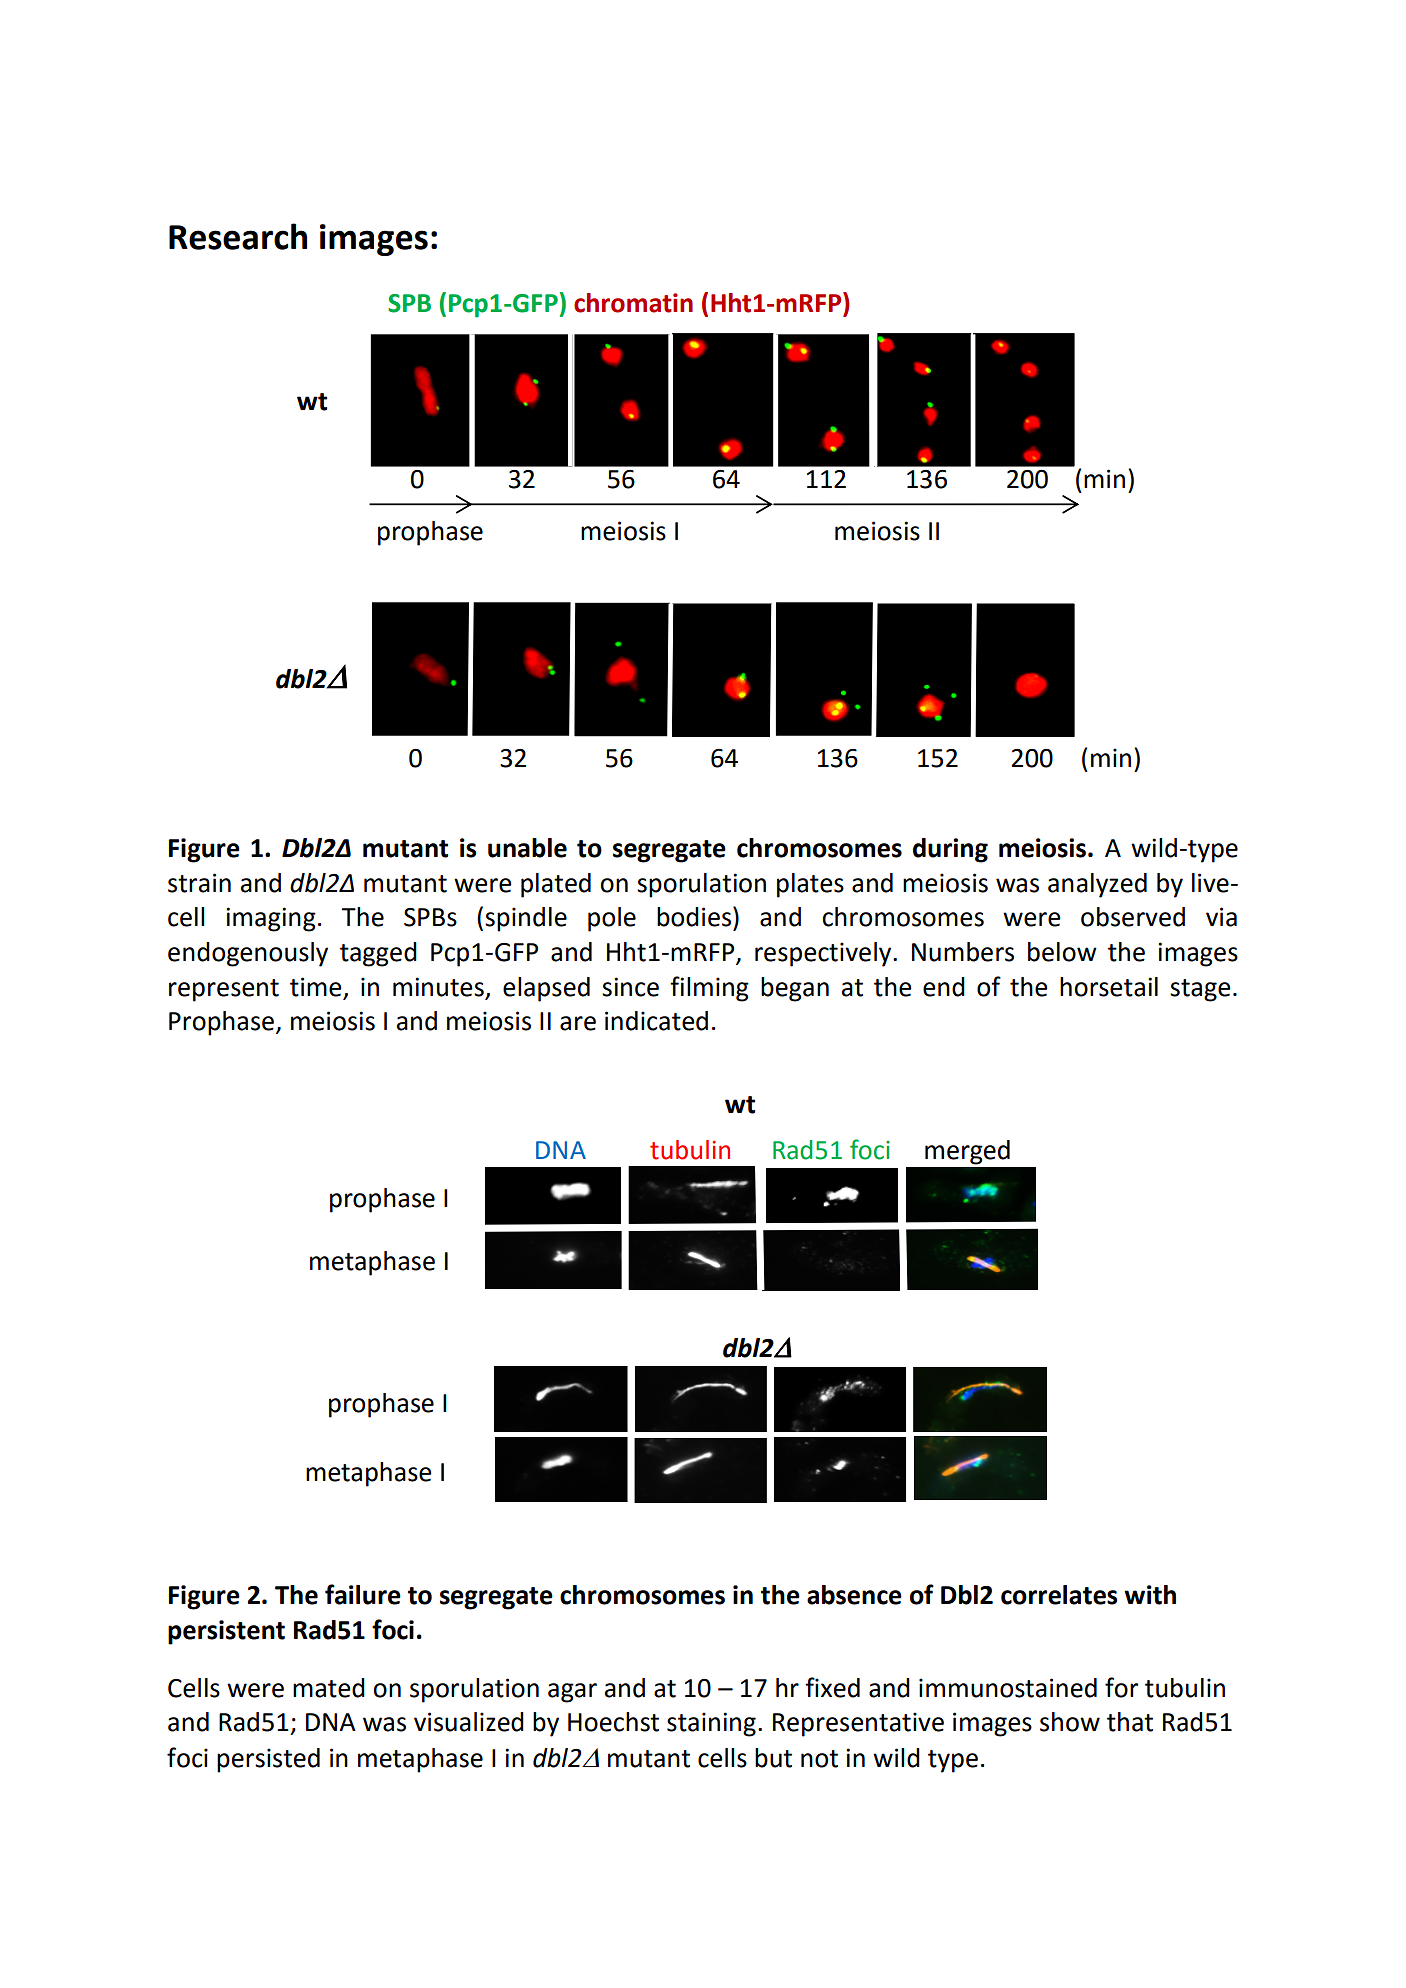 This document has height=1988, width=1406. What do you see at coordinates (316, 987) in the document?
I see `time` at bounding box center [316, 987].
